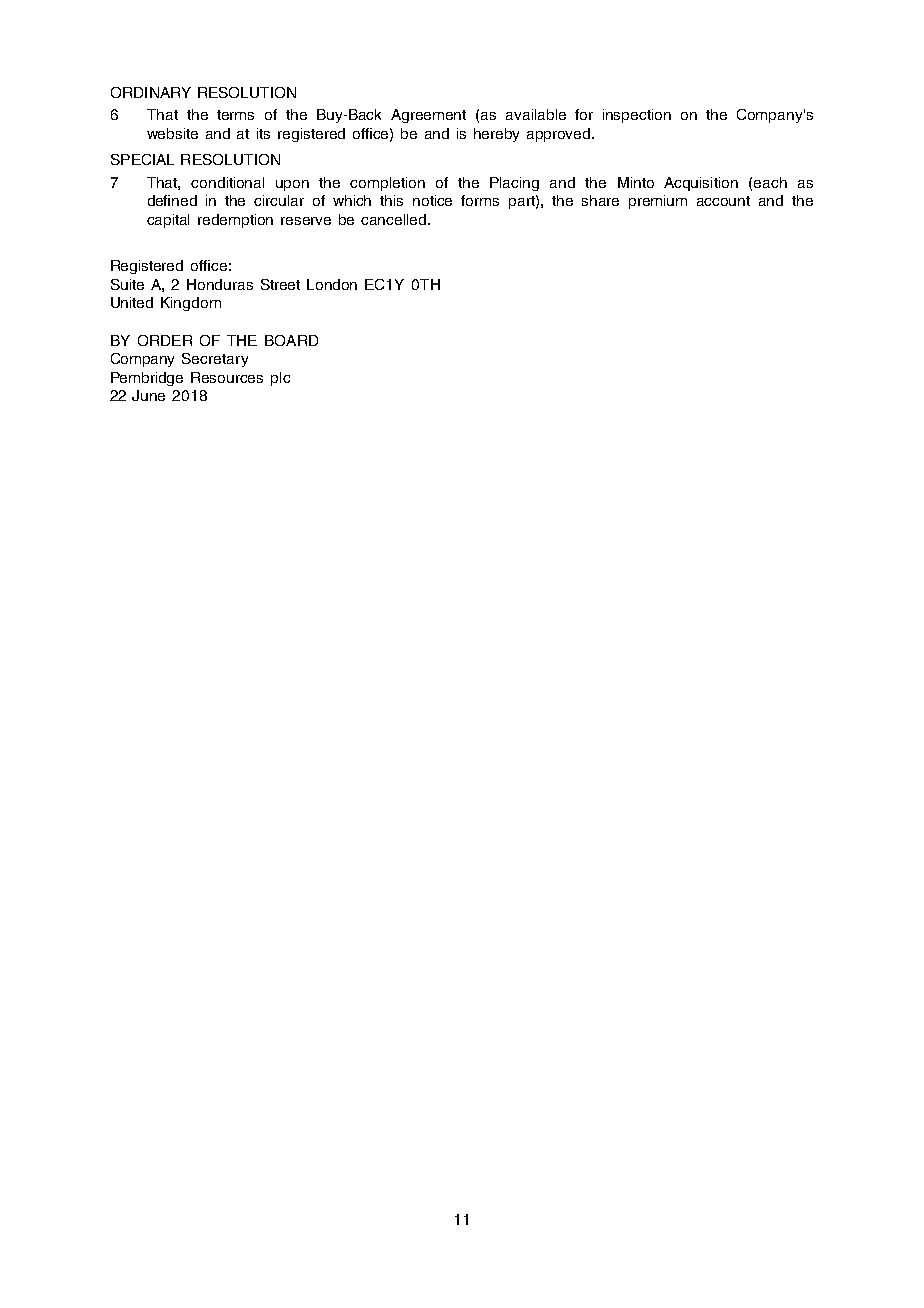 This document has width=924, height=1308. What do you see at coordinates (658, 202) in the document?
I see `premium` at bounding box center [658, 202].
